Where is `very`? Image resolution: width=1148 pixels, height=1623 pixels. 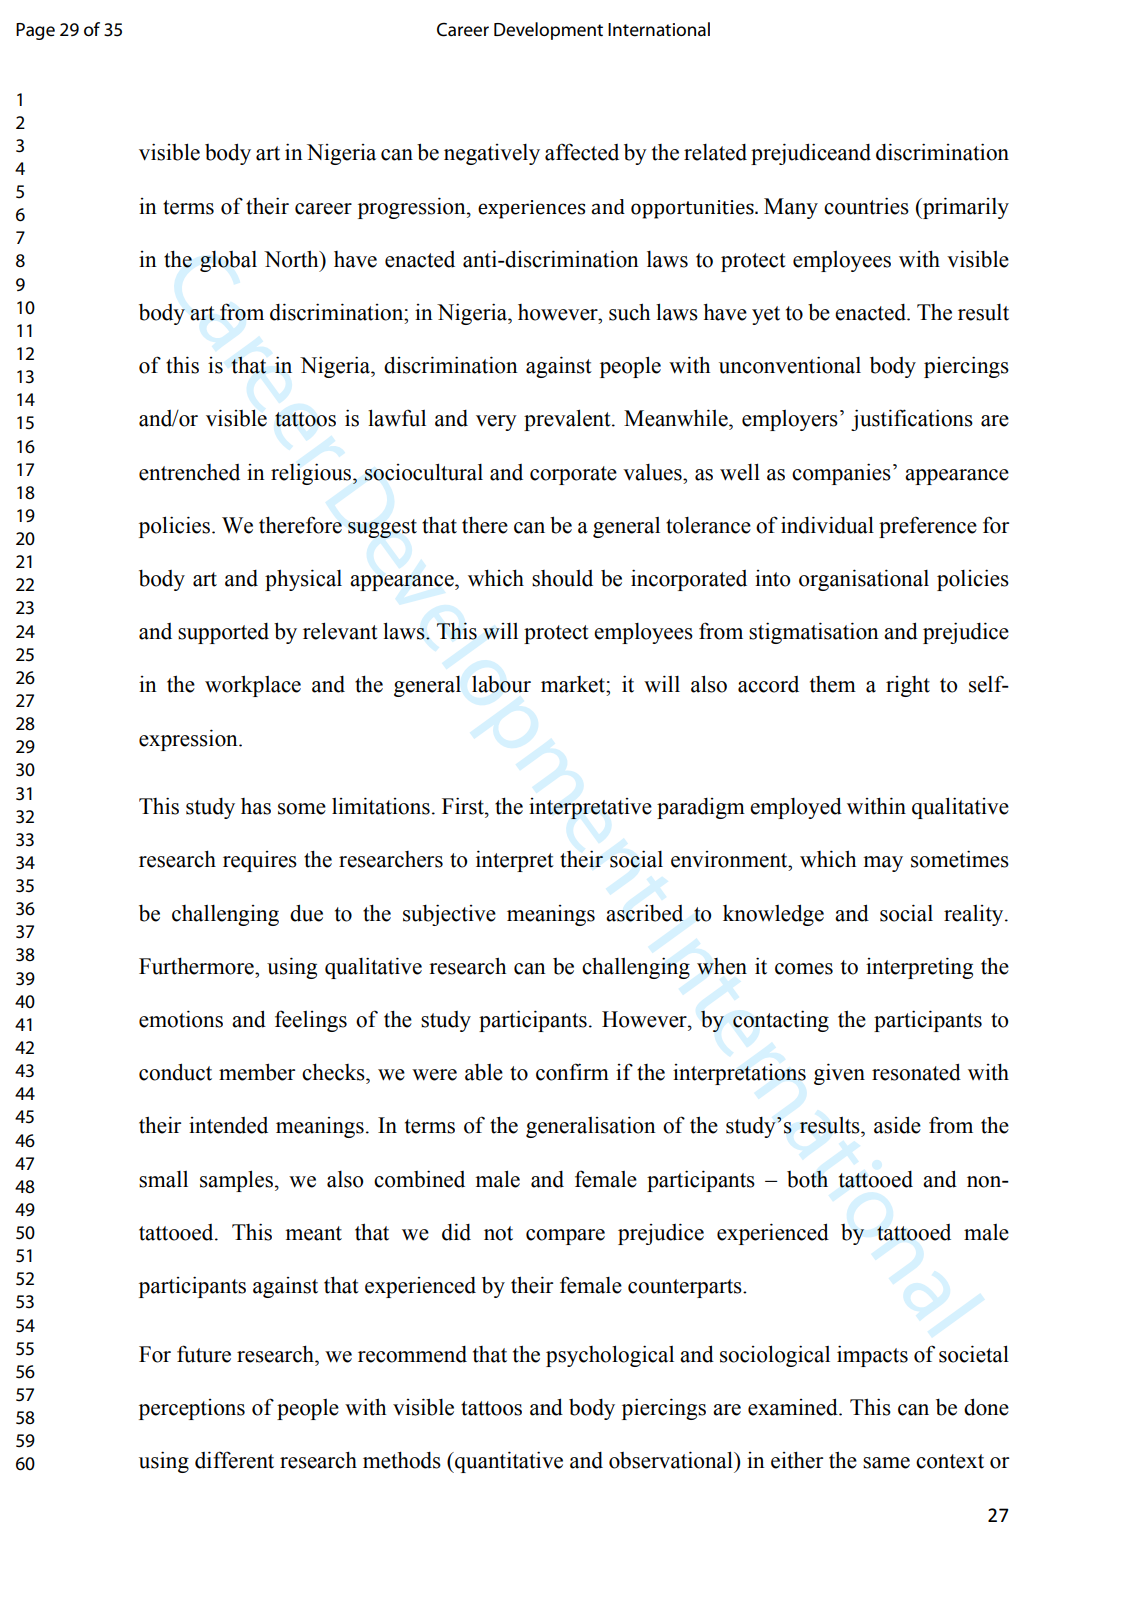 very is located at coordinates (496, 423).
